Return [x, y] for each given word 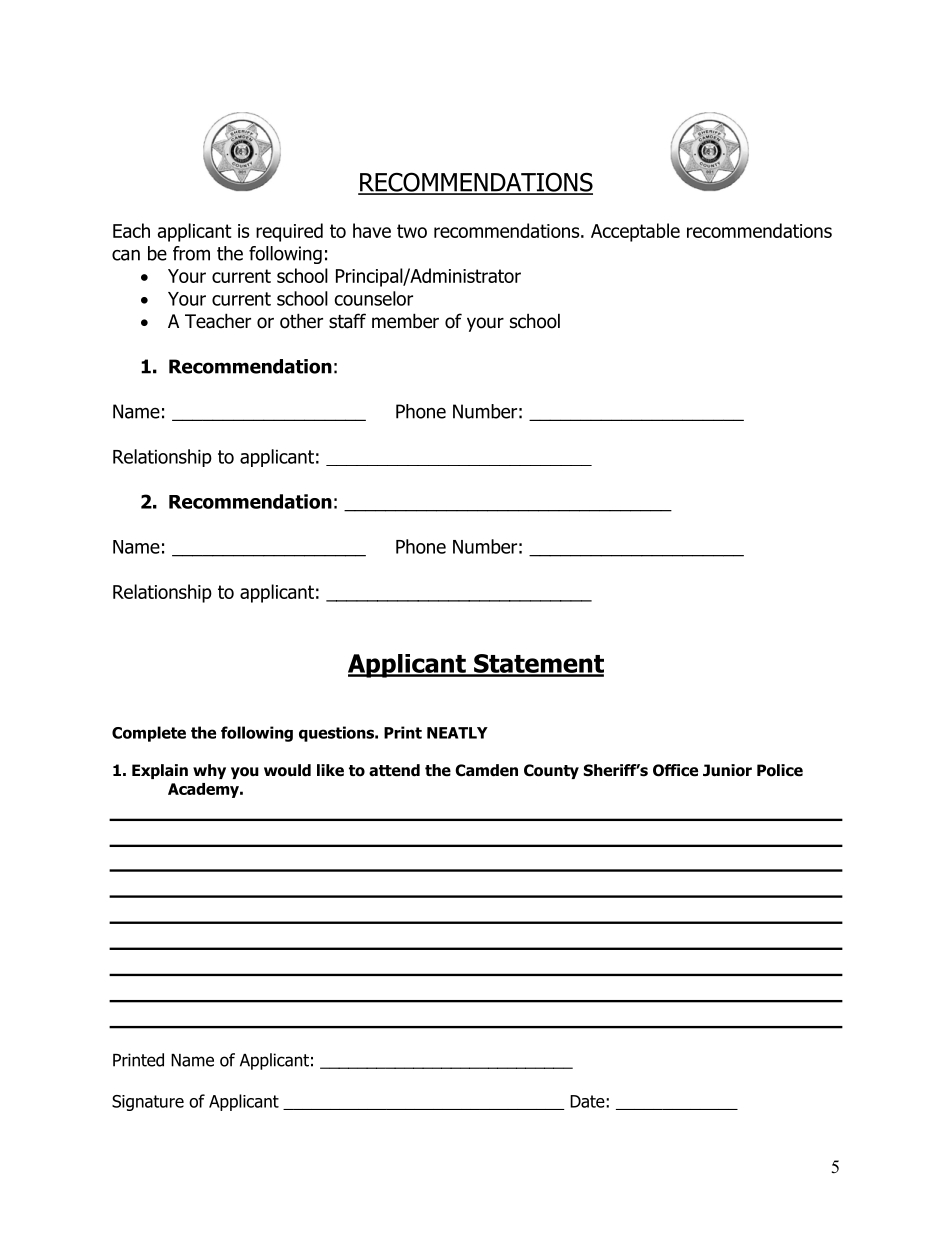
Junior [727, 770]
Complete [149, 734]
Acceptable [635, 232]
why [209, 771]
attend [394, 770]
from [191, 253]
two [412, 231]
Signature [148, 1103]
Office [675, 770]
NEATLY [457, 733]
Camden [486, 770]
